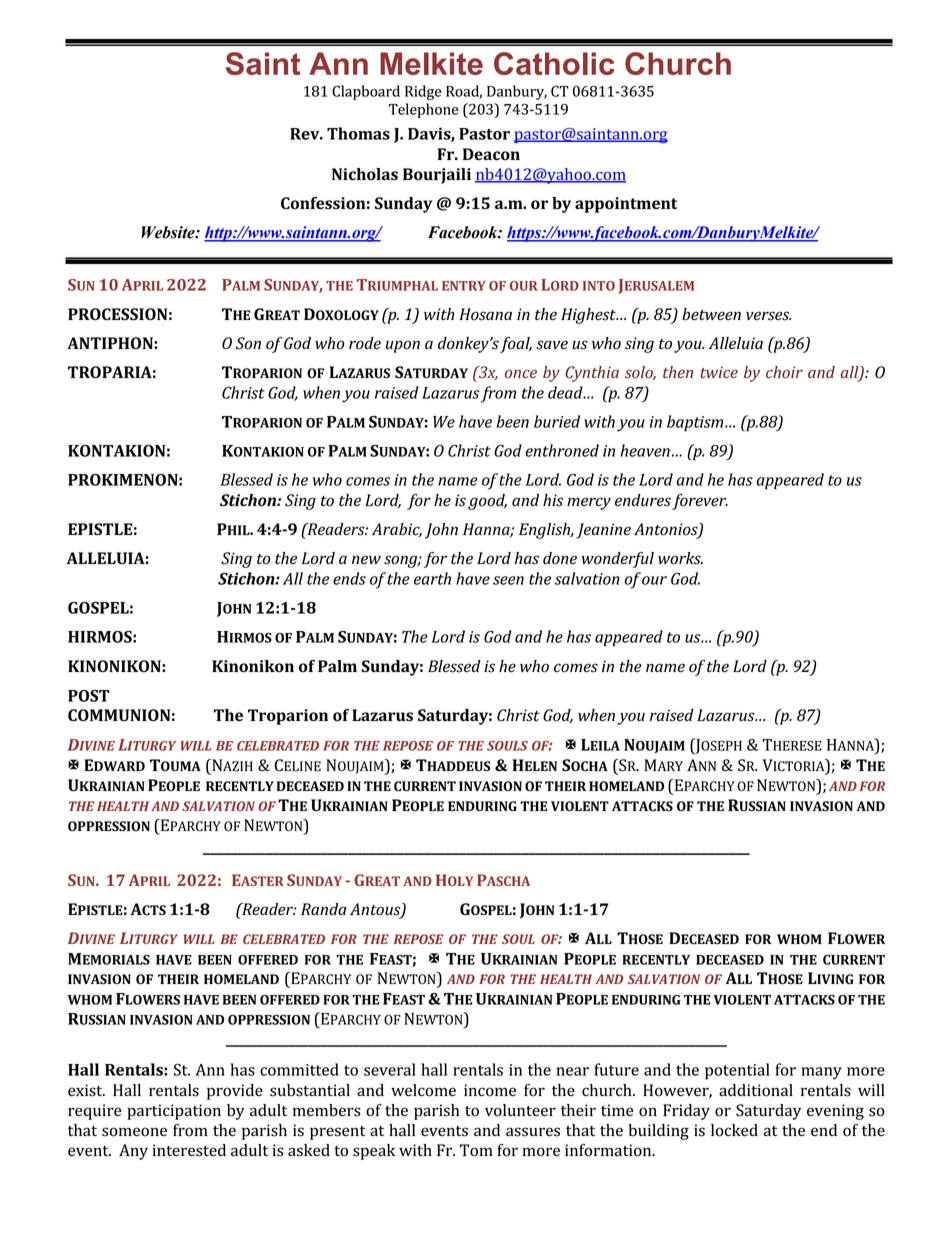 The height and width of the screenshot is (1233, 952). What do you see at coordinates (365, 343) in the screenshot?
I see `rode` at bounding box center [365, 343].
